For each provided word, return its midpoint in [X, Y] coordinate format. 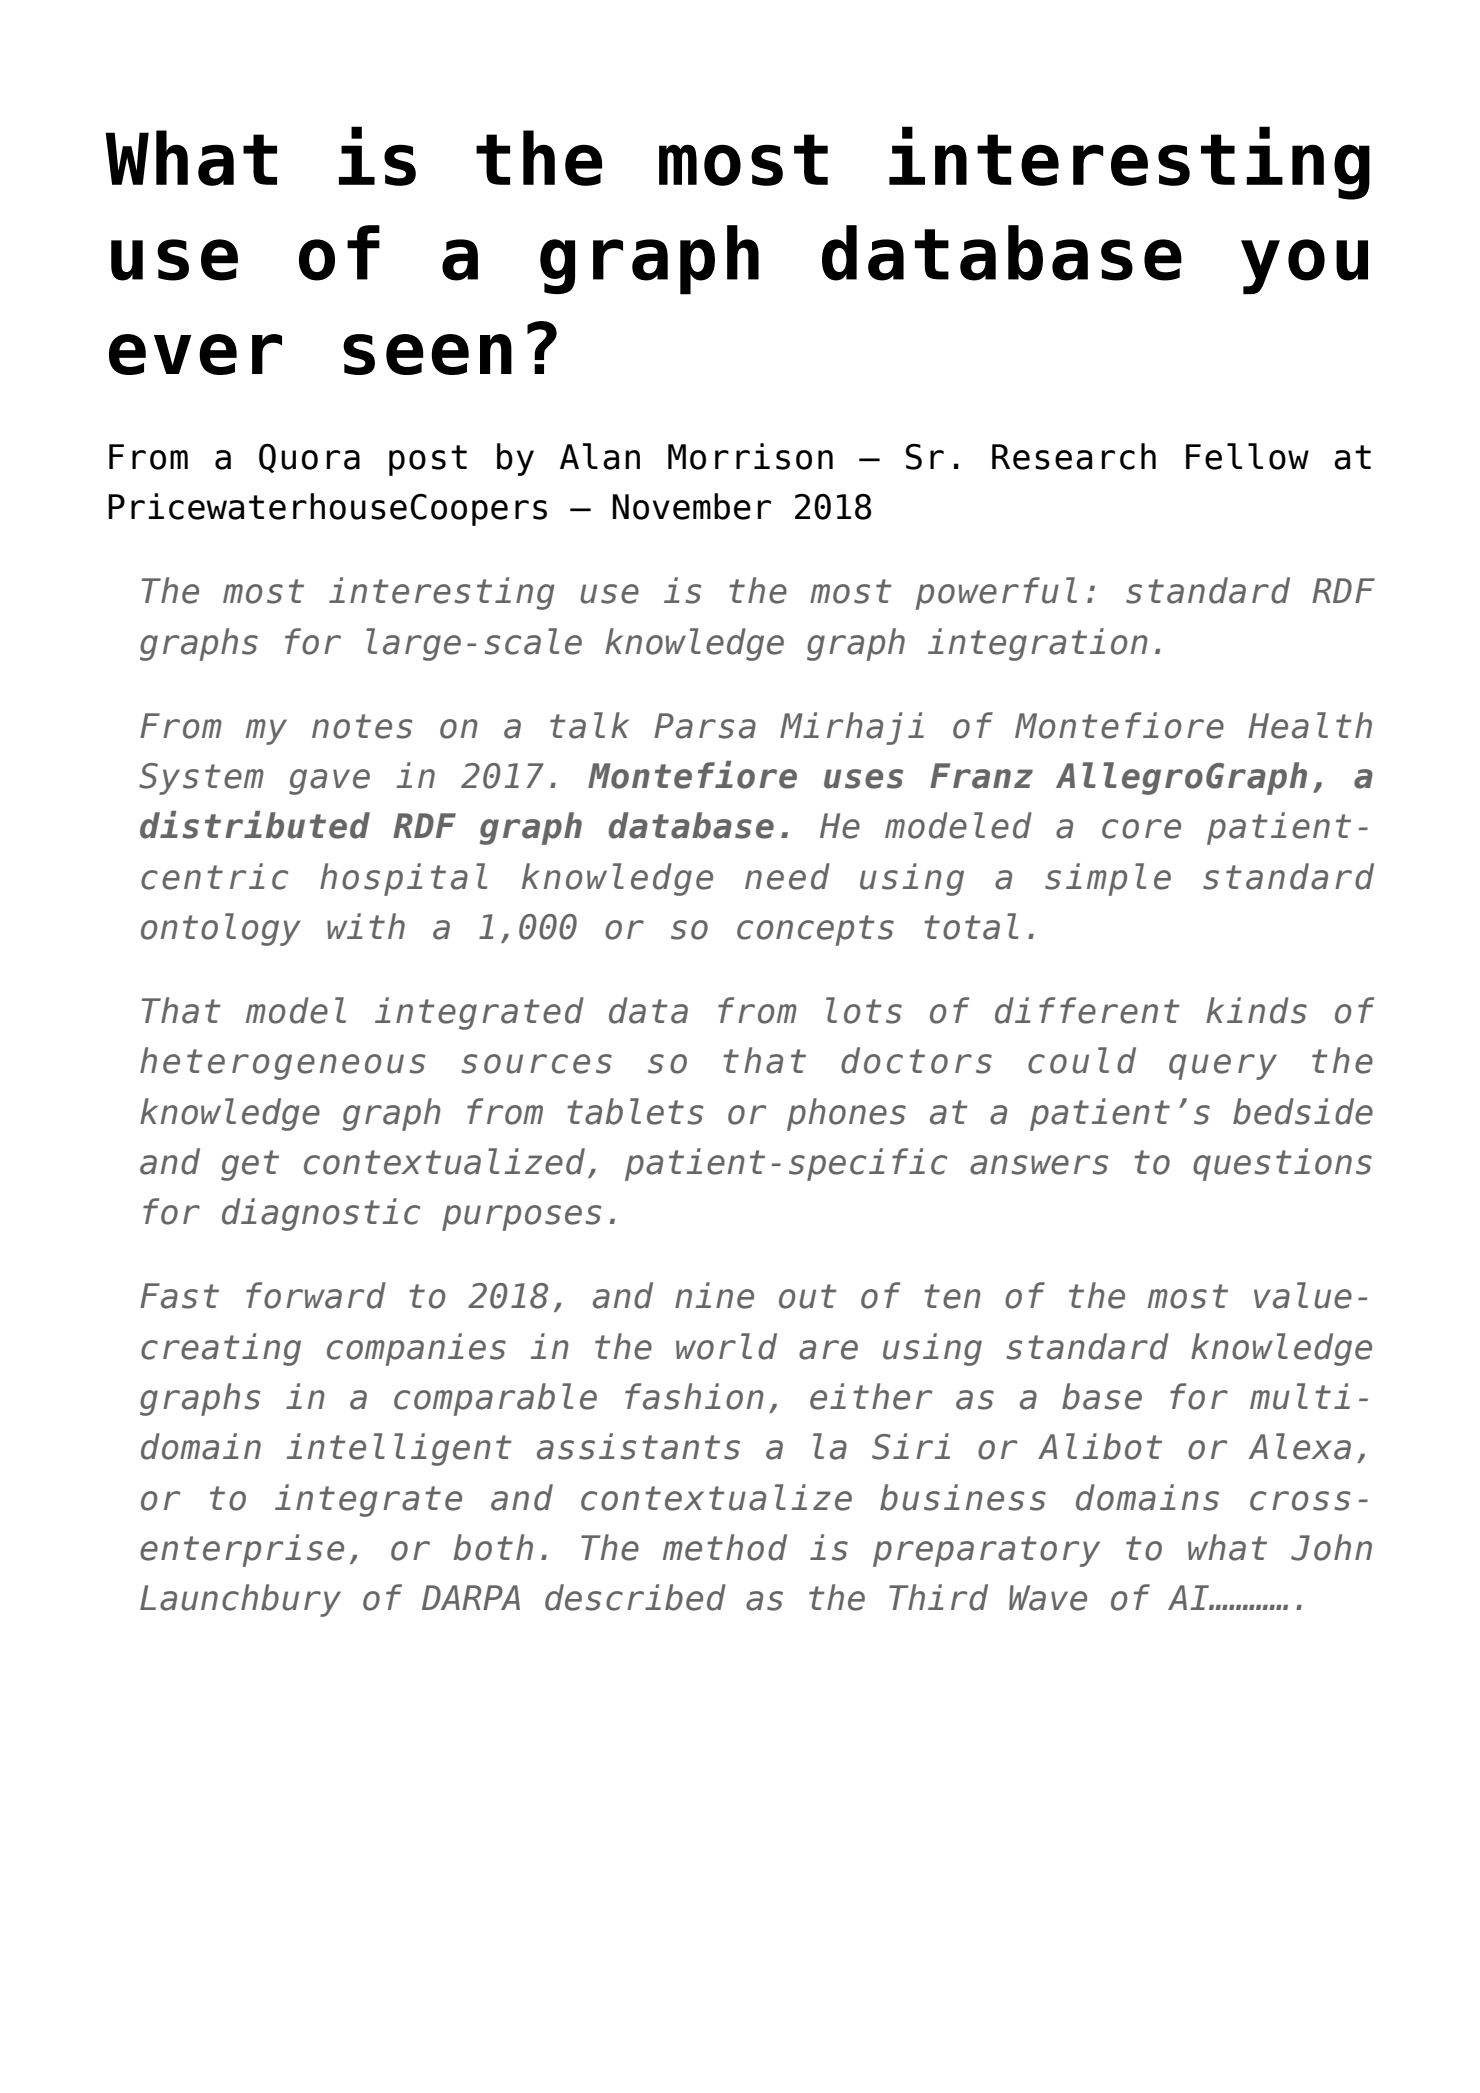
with [366, 926]
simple [1108, 879]
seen [427, 354]
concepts [815, 930]
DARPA [471, 1597]
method [725, 1547]
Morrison [750, 456]
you [1304, 266]
